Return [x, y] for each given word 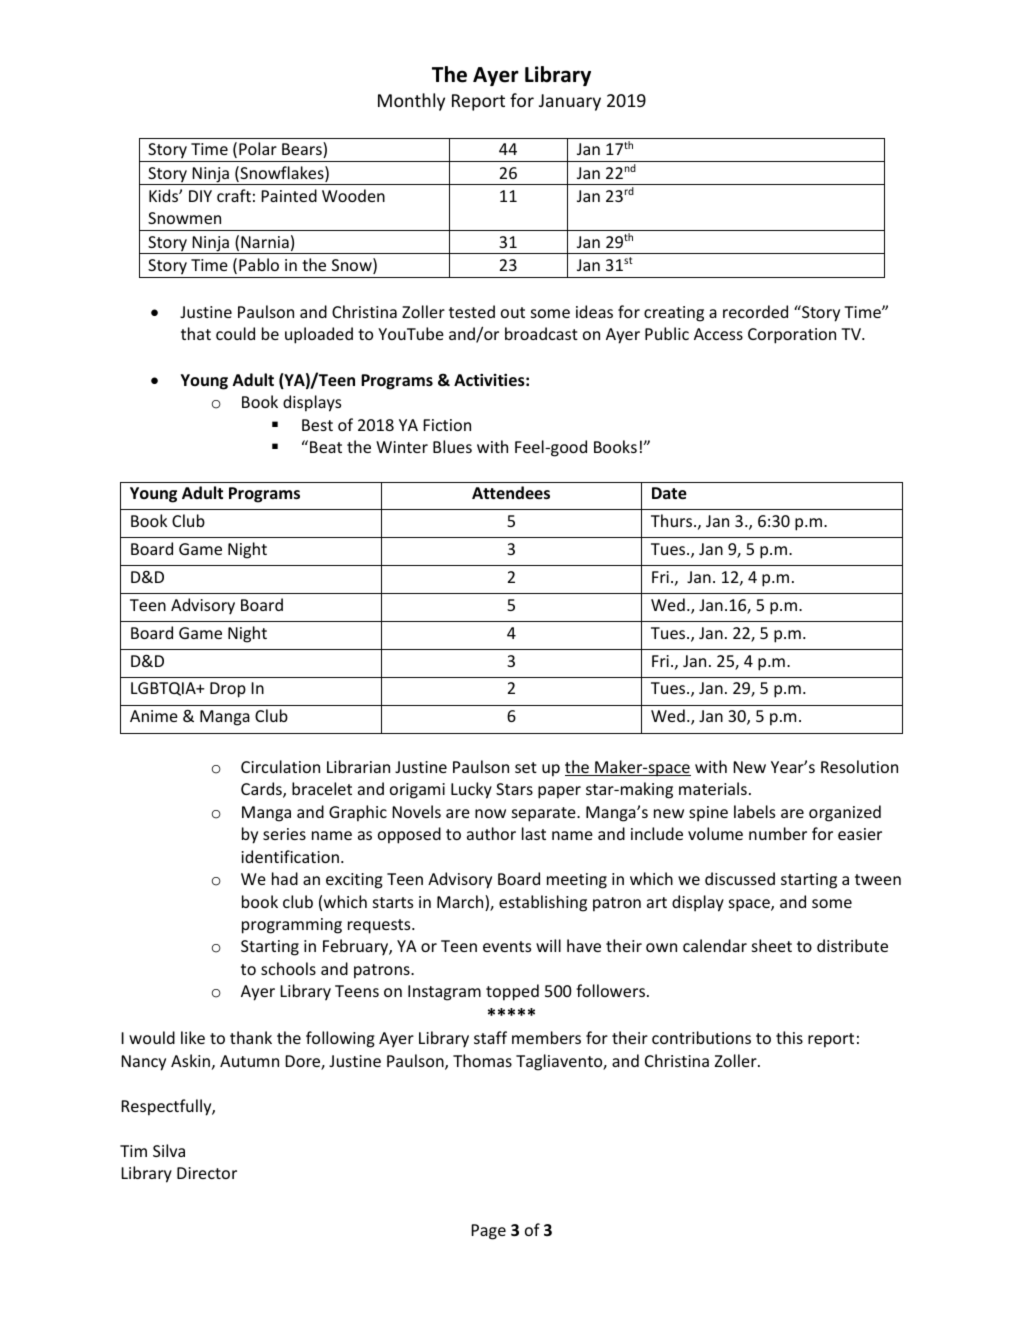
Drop [228, 690]
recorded [755, 311]
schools [288, 968]
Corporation [792, 336]
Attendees [511, 492]
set [526, 767]
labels [754, 811]
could [235, 333]
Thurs [673, 520]
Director [207, 1173]
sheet [772, 945]
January [570, 102]
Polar [258, 148]
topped [512, 992]
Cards [262, 790]
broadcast [541, 333]
